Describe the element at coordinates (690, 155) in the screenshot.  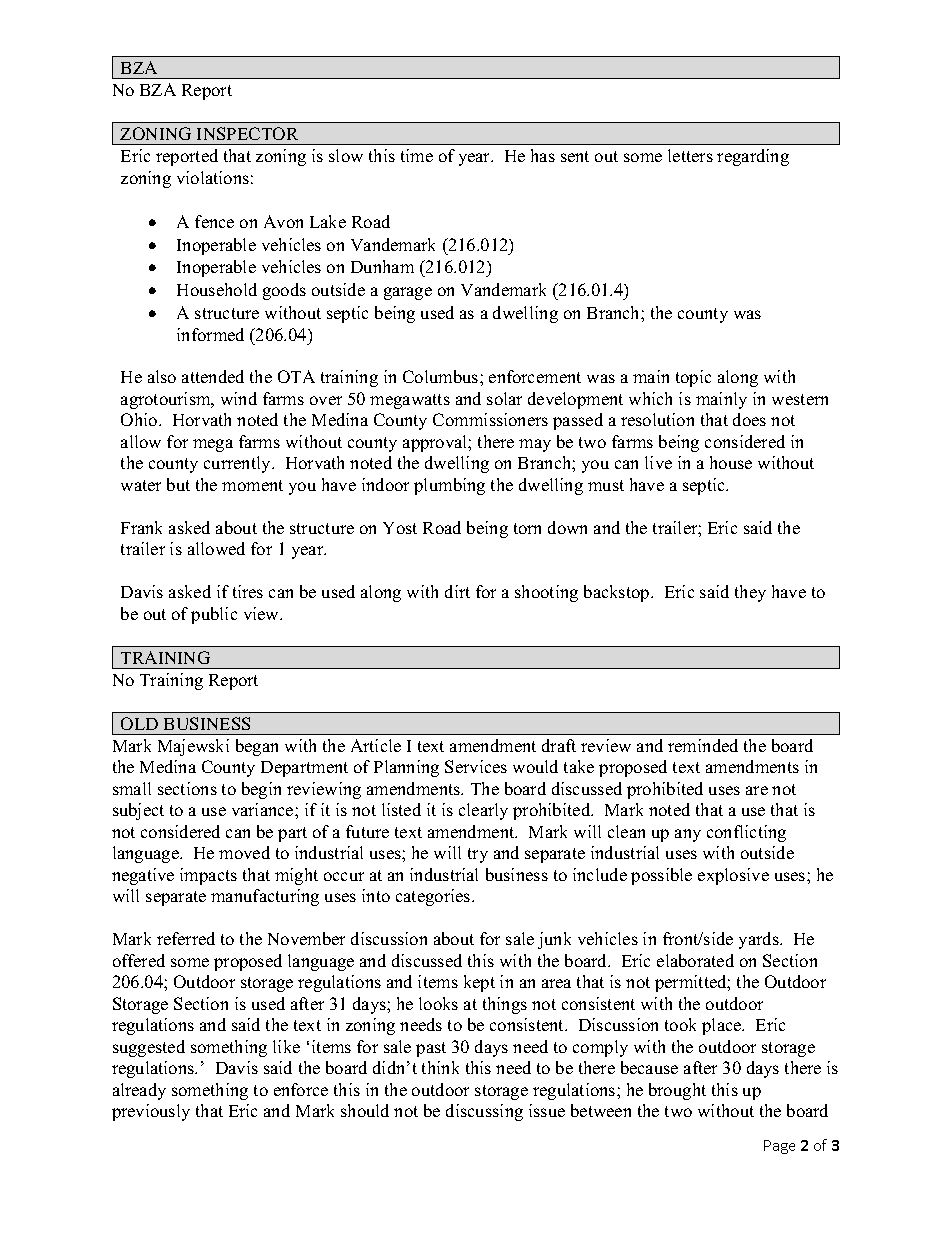
I see `letters` at that location.
